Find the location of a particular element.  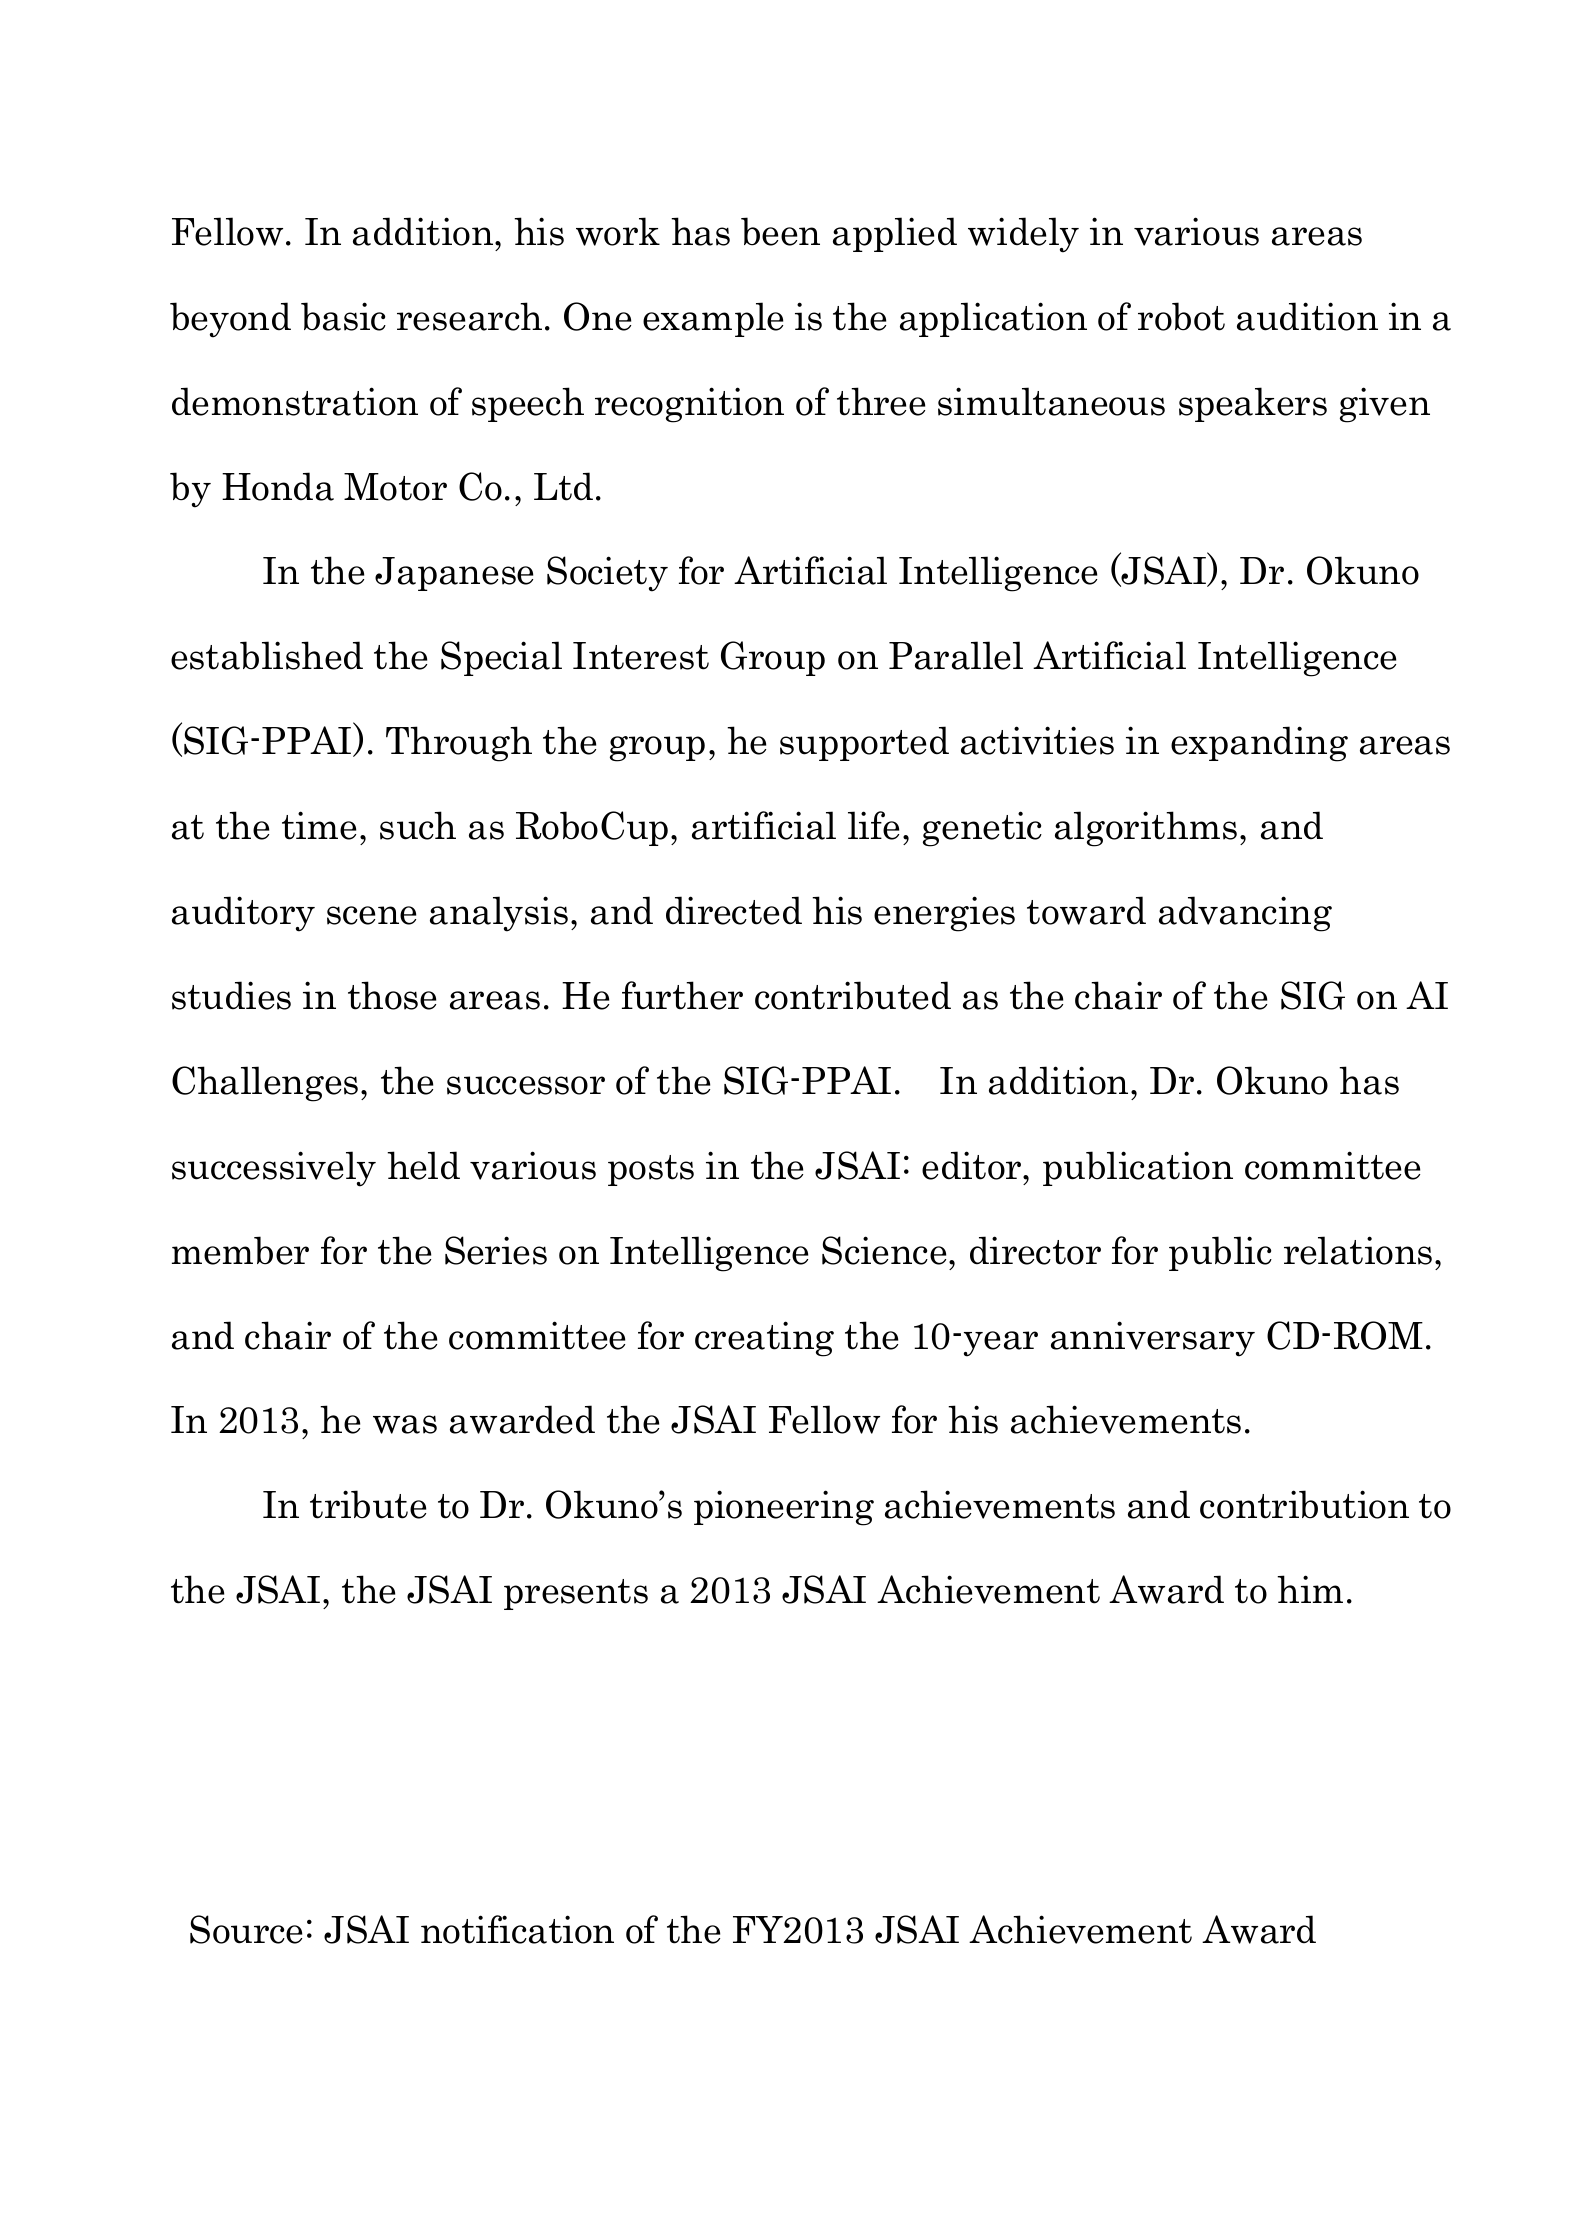

Science is located at coordinates (884, 1250).
